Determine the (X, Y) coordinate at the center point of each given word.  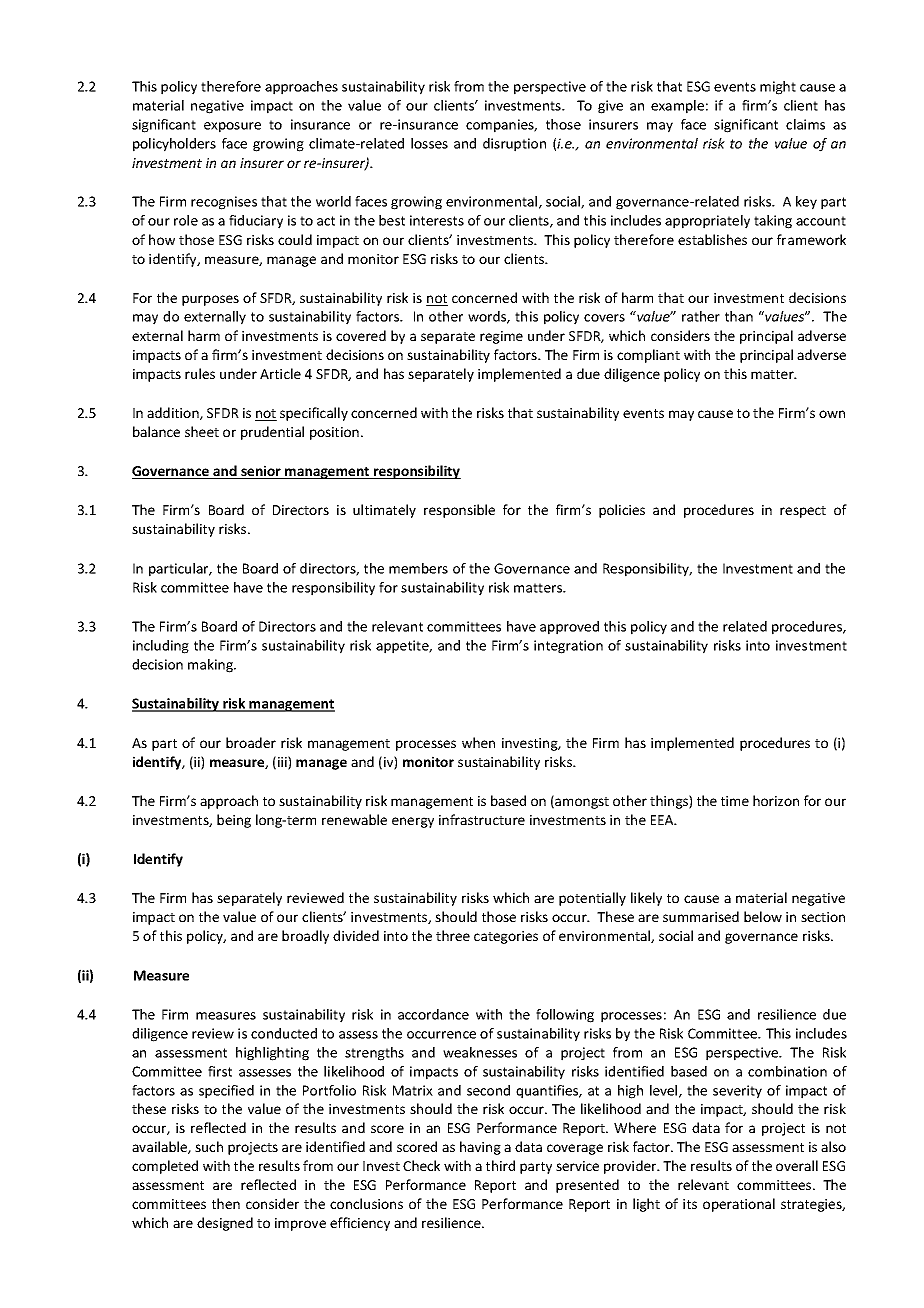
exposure (232, 127)
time (735, 801)
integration (568, 647)
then (226, 1203)
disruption (514, 145)
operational (739, 1205)
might (778, 88)
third (500, 1165)
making (211, 666)
